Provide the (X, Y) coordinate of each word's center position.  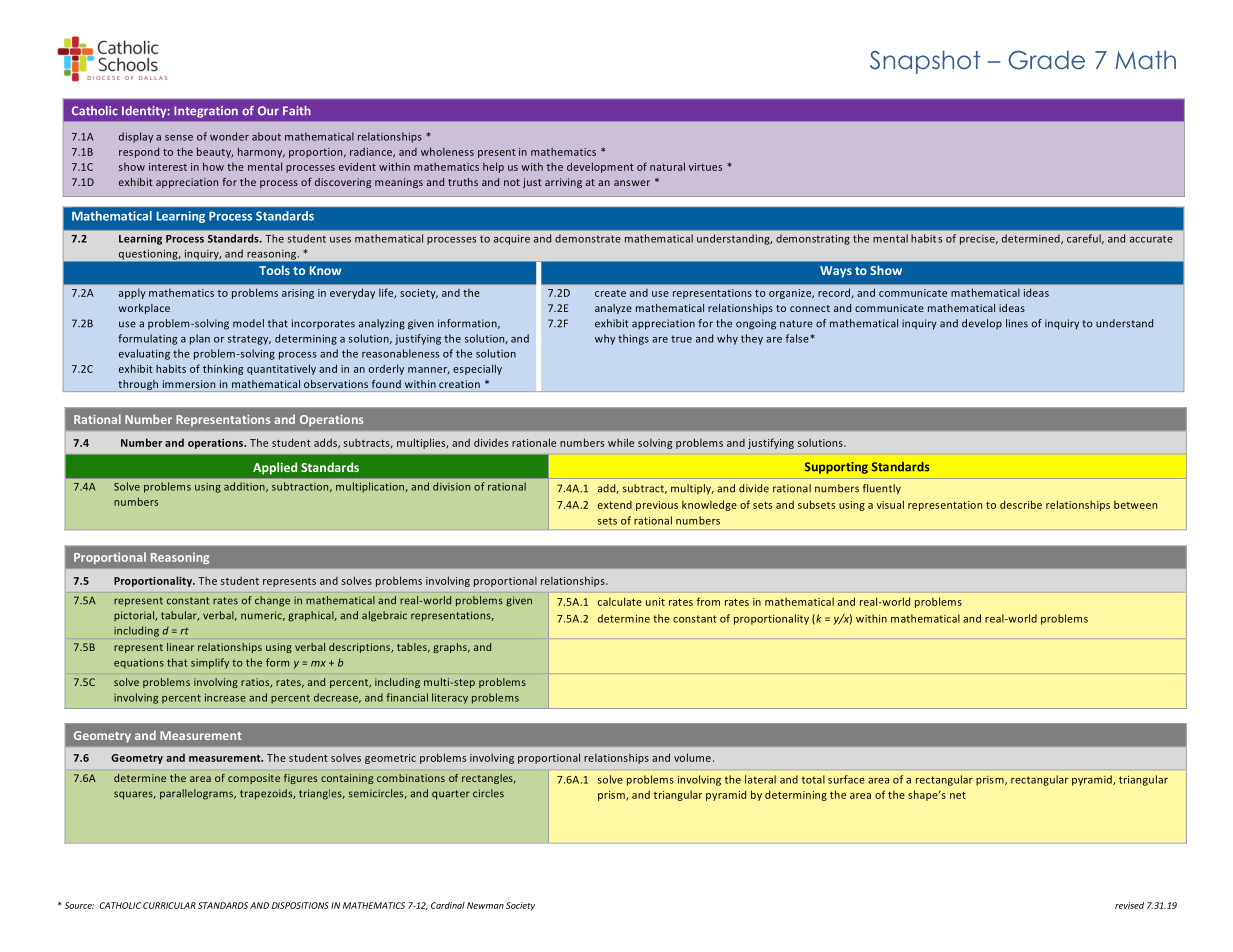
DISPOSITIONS (300, 905)
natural (667, 166)
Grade (1047, 60)
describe (1021, 504)
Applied (275, 468)
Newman (485, 905)
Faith (297, 111)
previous (657, 506)
